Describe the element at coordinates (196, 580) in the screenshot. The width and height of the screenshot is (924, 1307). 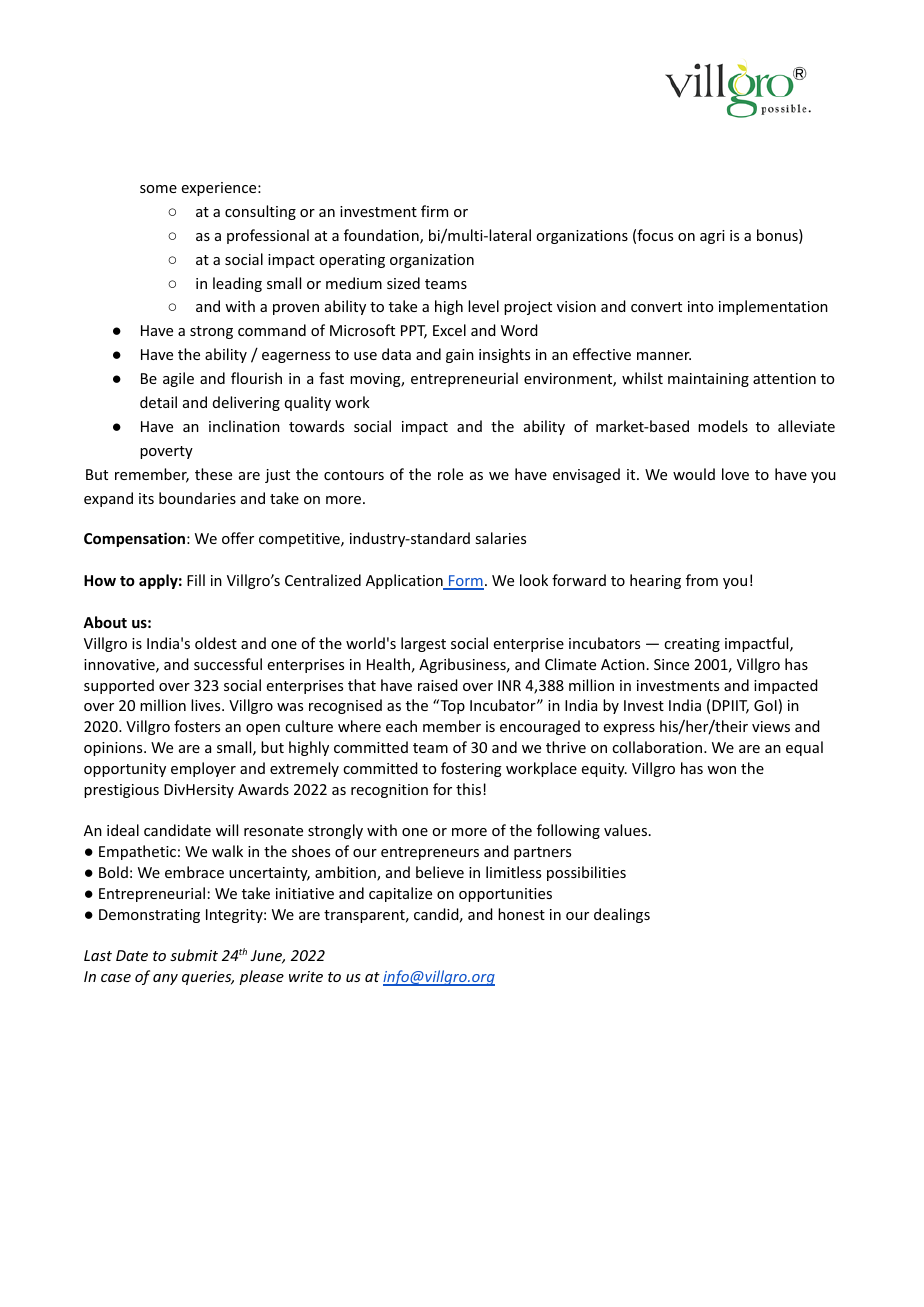
I see `Fill` at that location.
